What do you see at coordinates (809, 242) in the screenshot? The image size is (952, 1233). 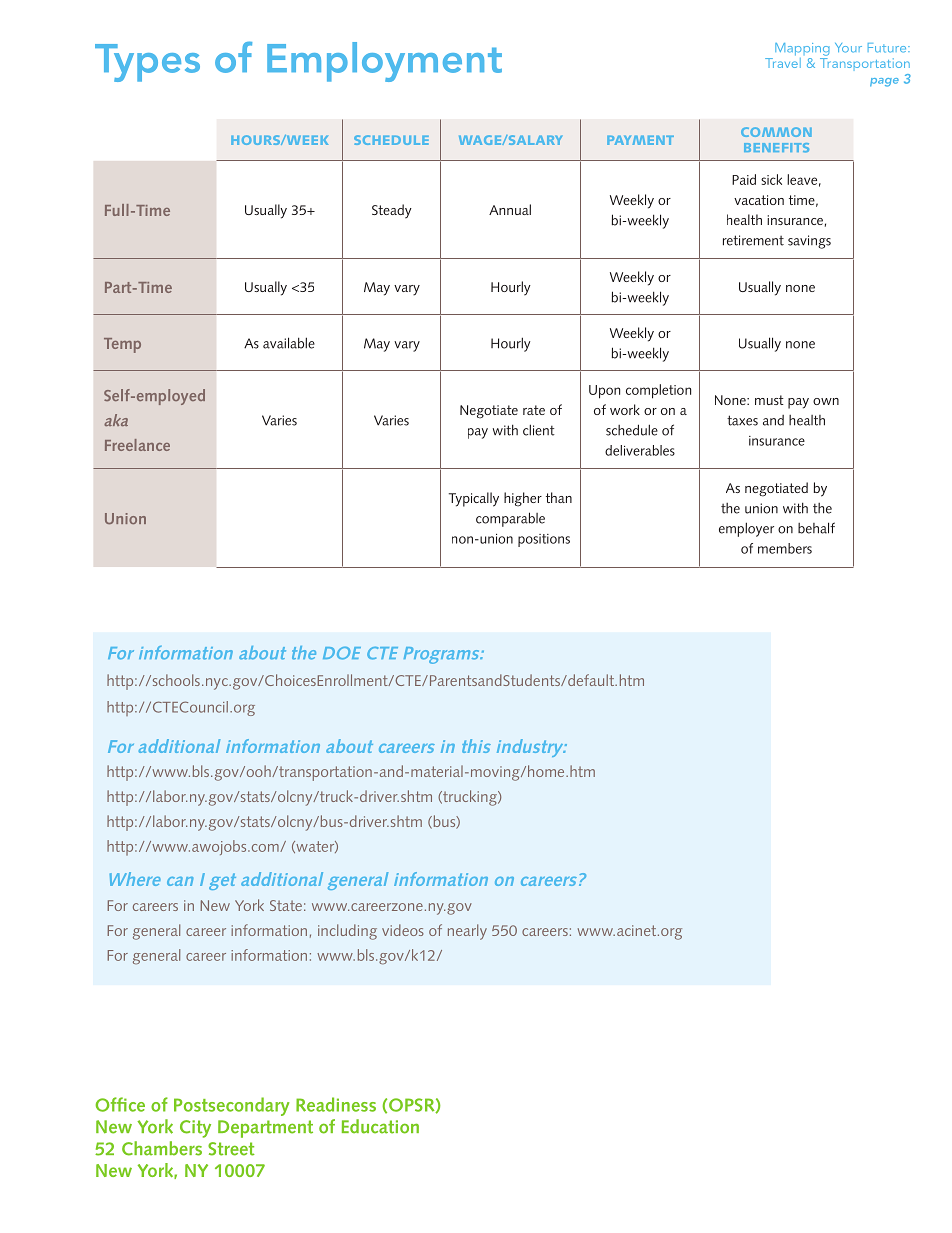 I see `savings` at bounding box center [809, 242].
